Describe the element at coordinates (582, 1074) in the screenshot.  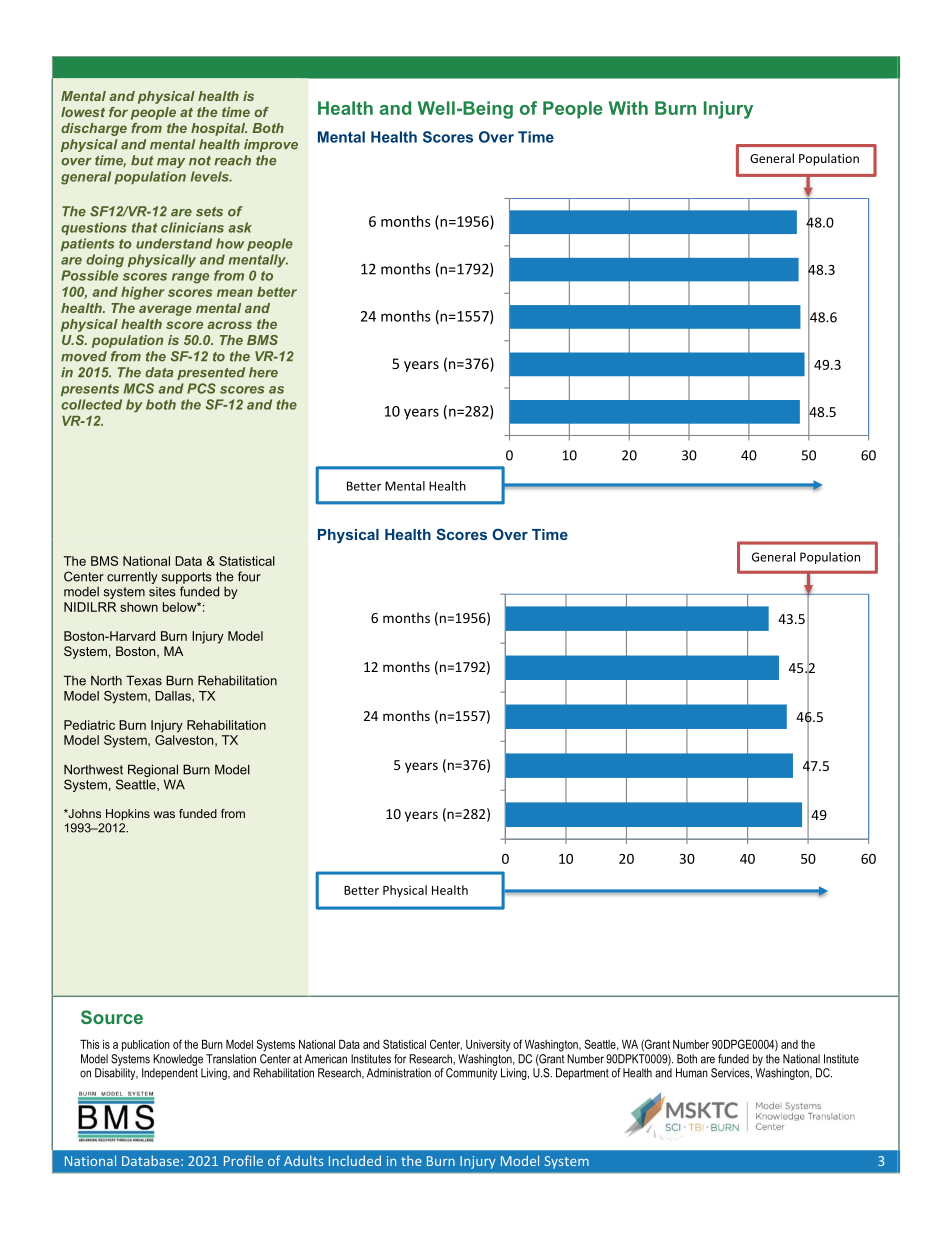
I see `Department` at that location.
